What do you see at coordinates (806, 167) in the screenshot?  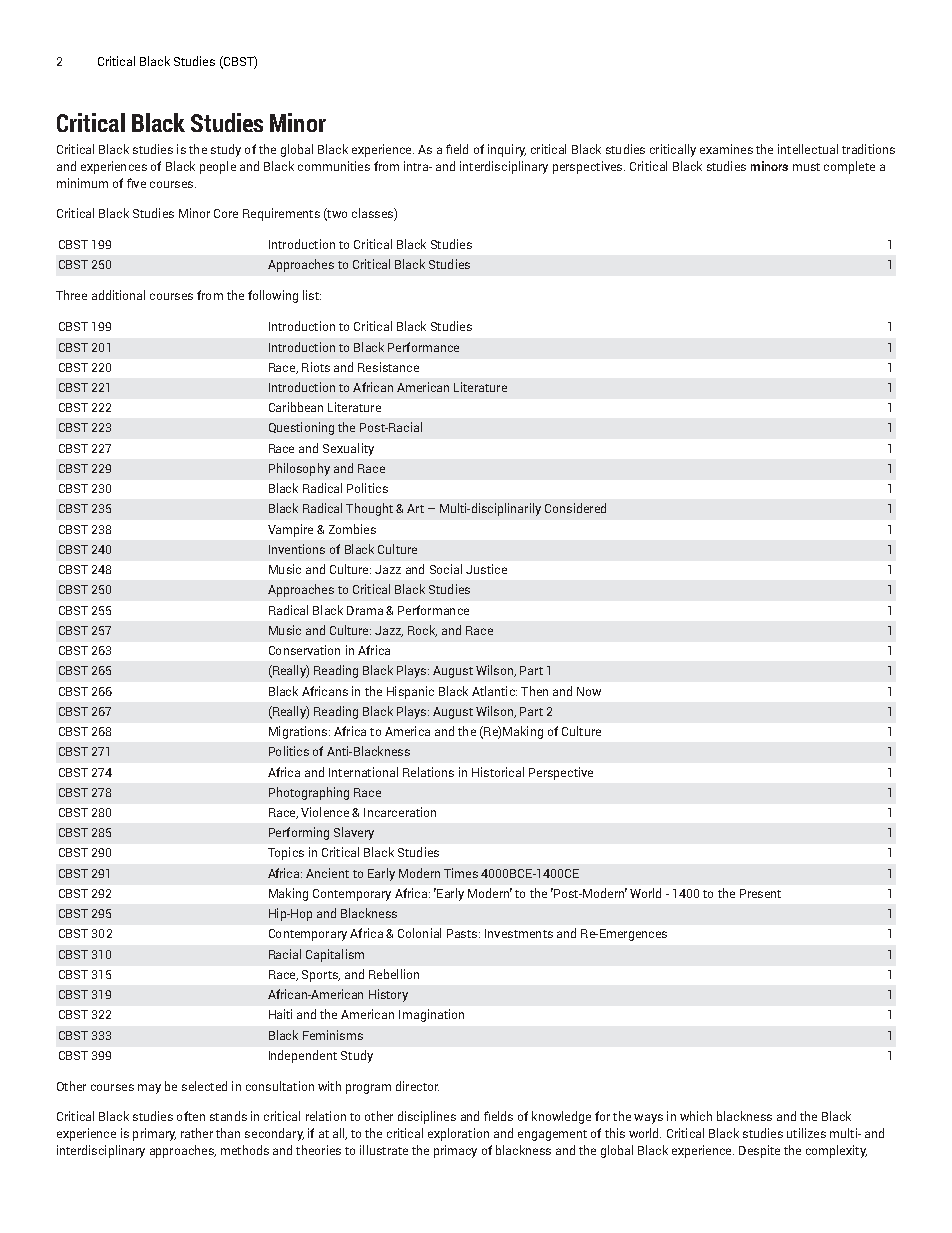 I see `must` at bounding box center [806, 167].
